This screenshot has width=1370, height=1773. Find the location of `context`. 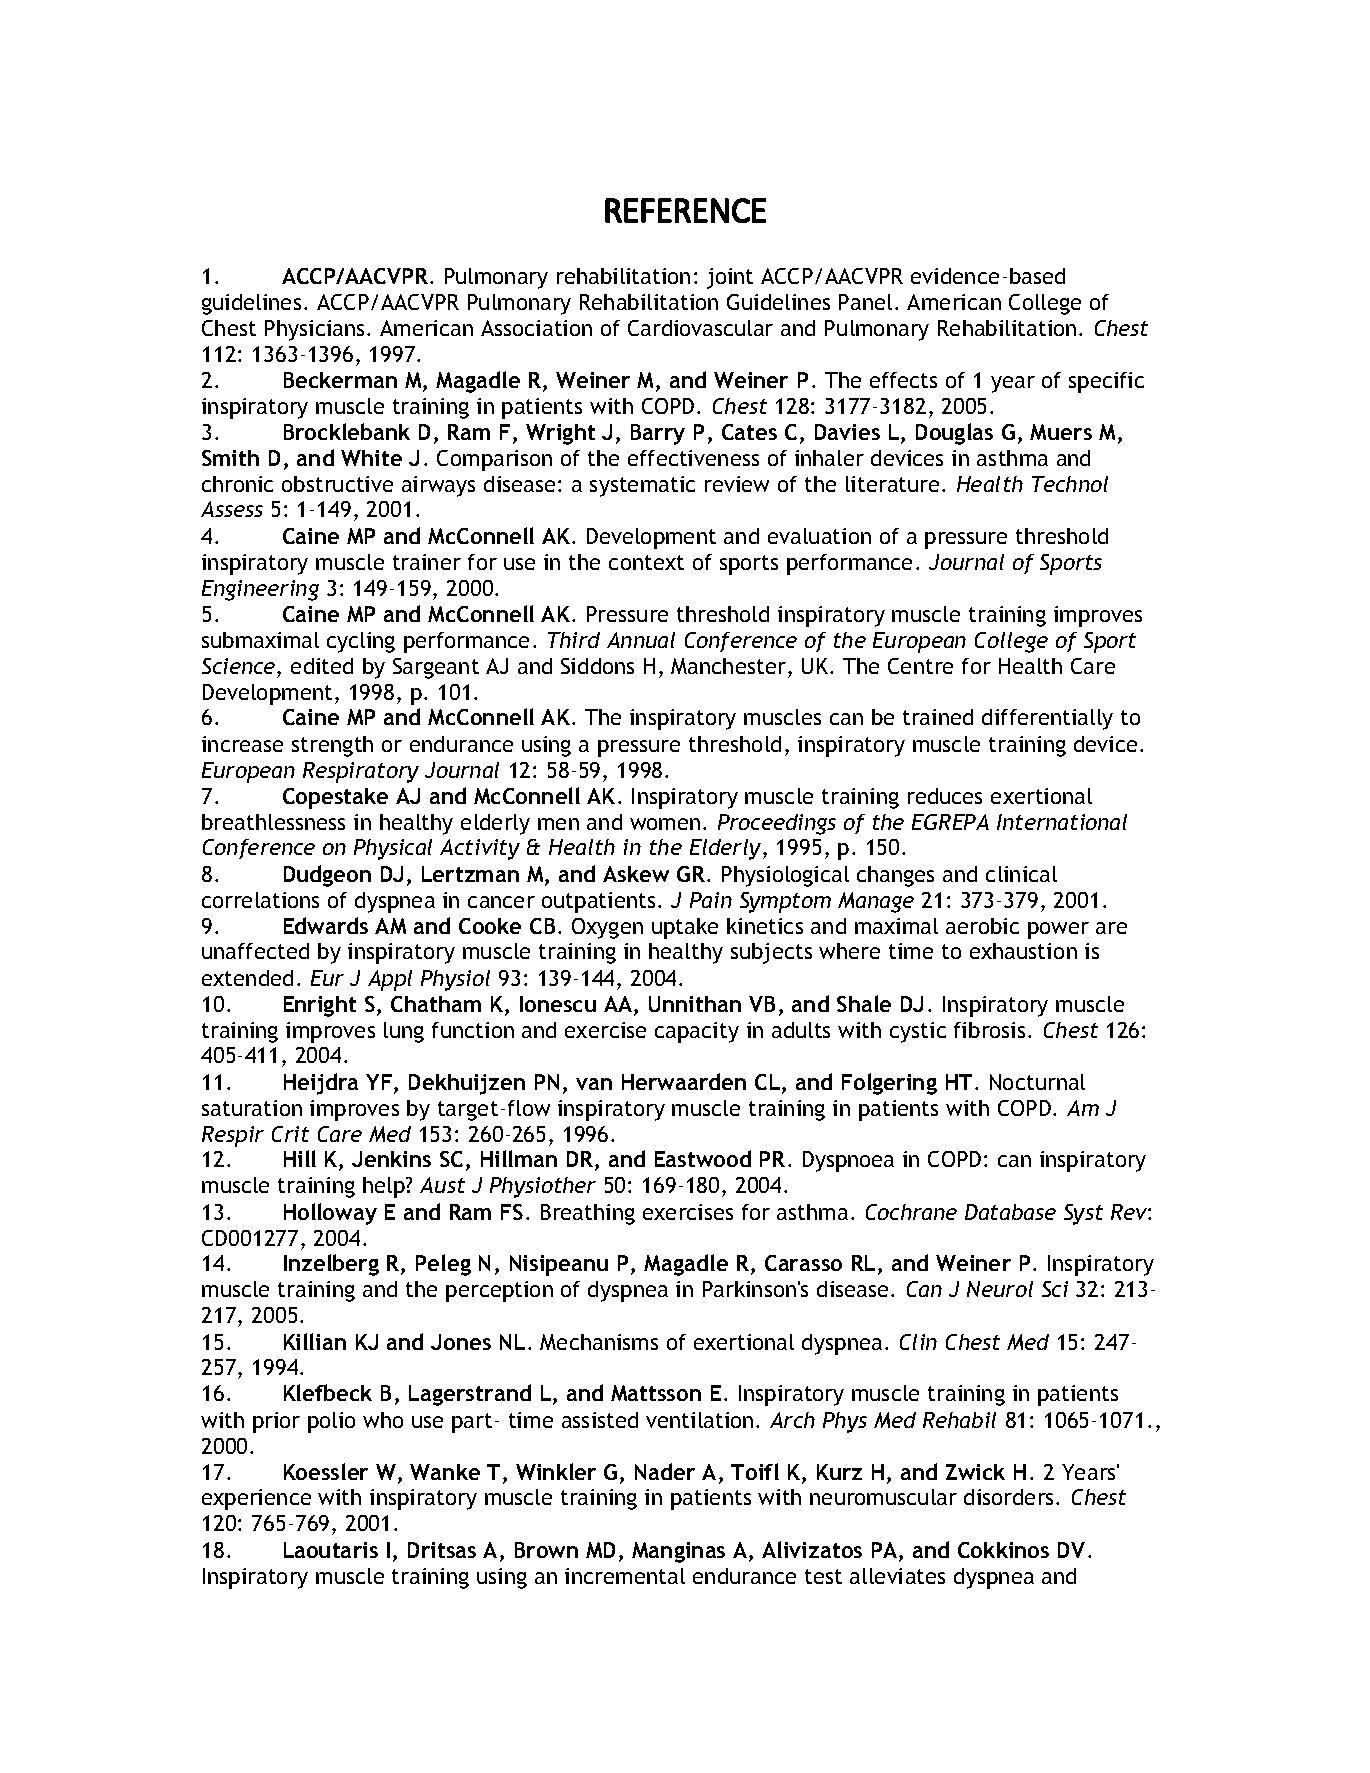

context is located at coordinates (646, 562).
